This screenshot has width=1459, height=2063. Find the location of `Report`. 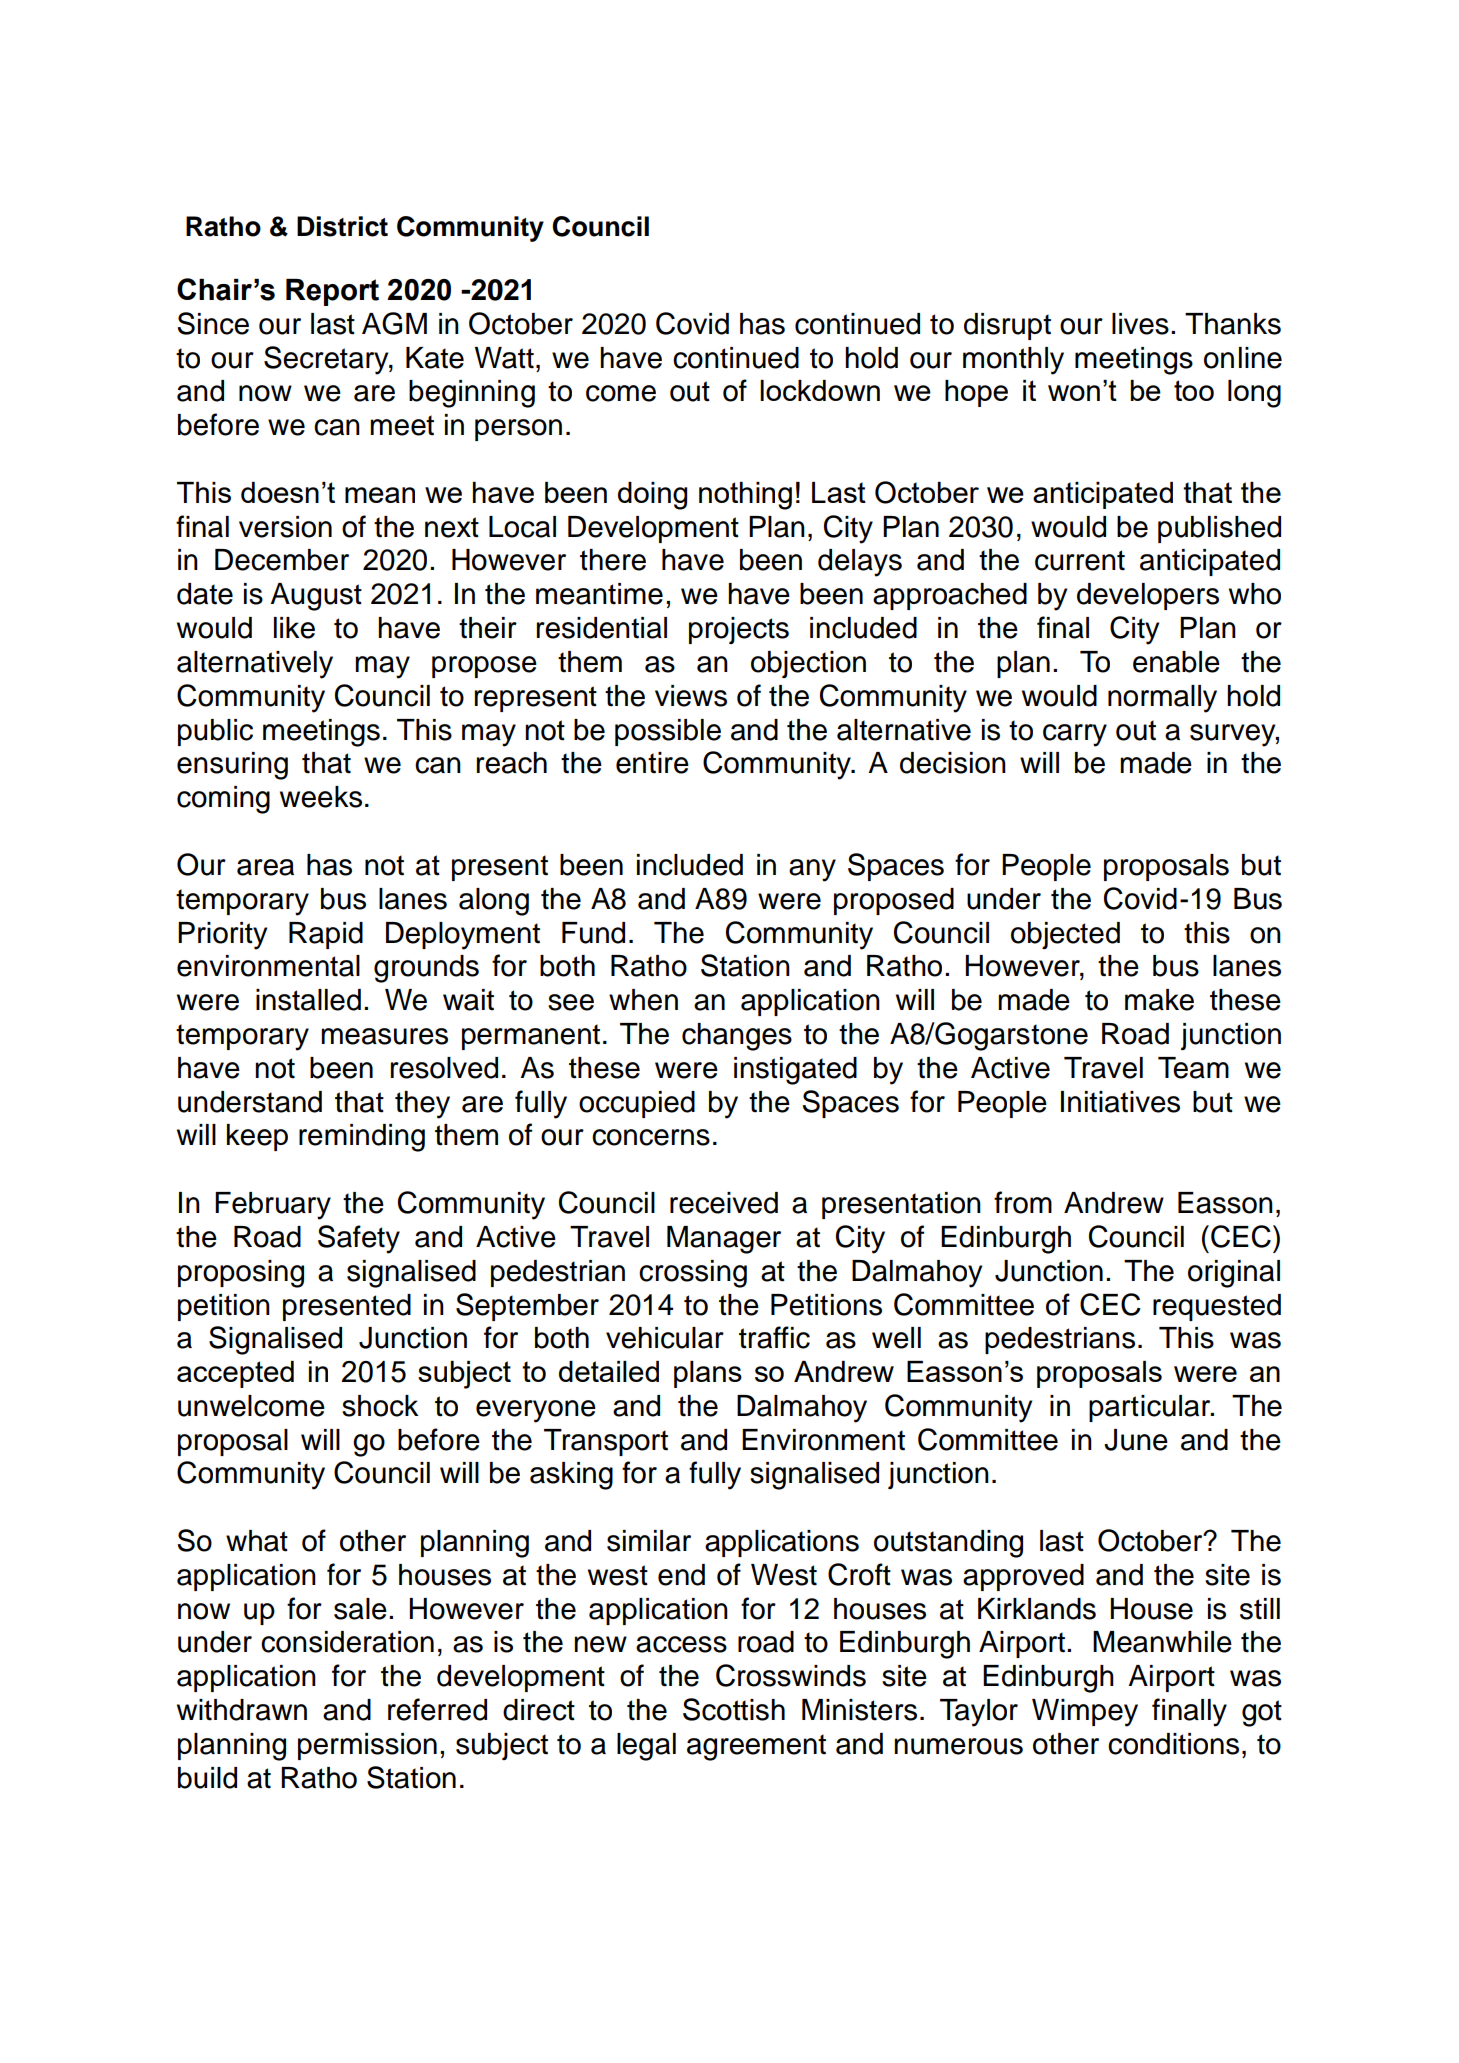

Report is located at coordinates (332, 292).
